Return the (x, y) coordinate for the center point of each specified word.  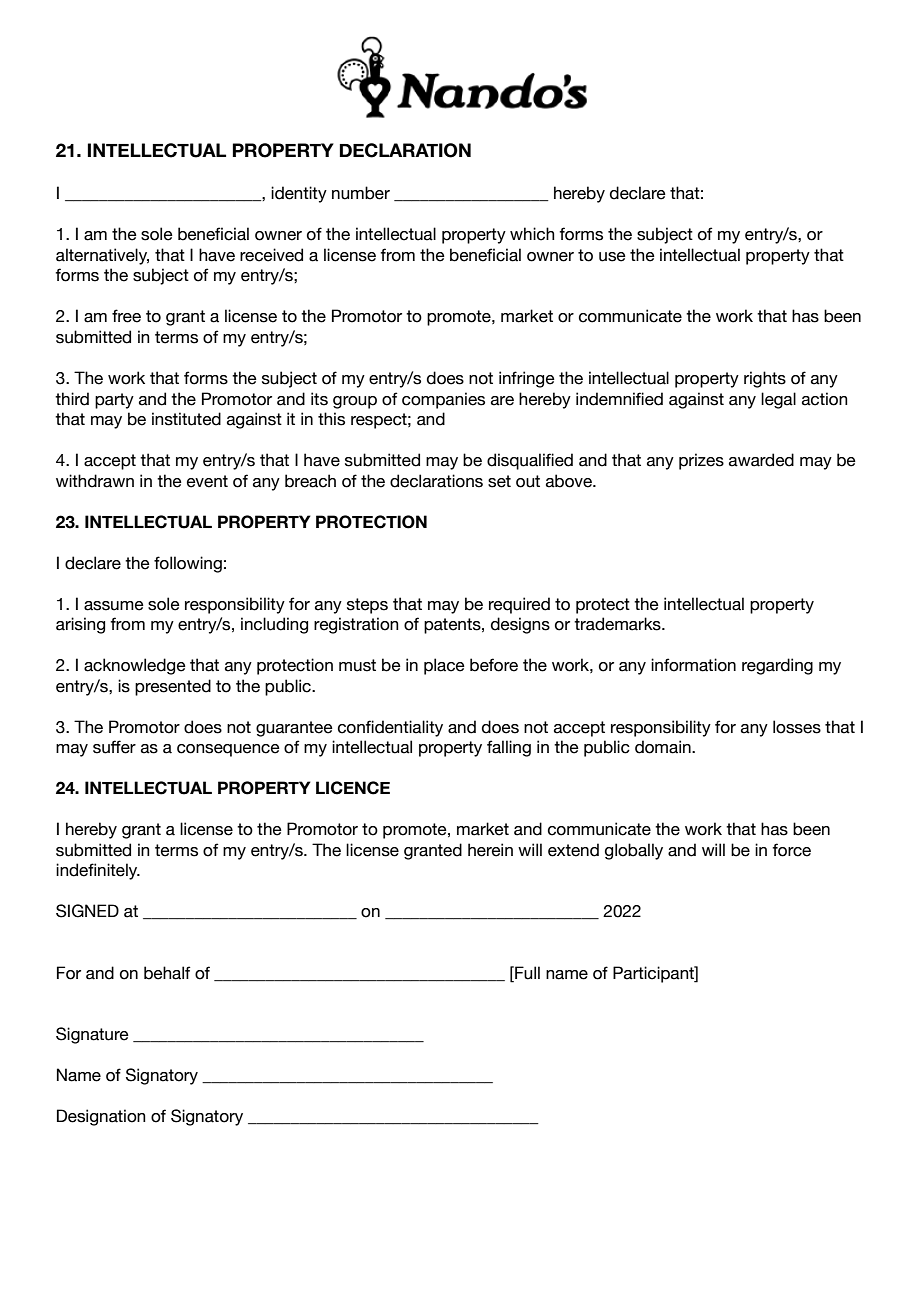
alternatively (102, 256)
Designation (101, 1117)
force (791, 850)
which (532, 234)
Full (526, 973)
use (612, 257)
